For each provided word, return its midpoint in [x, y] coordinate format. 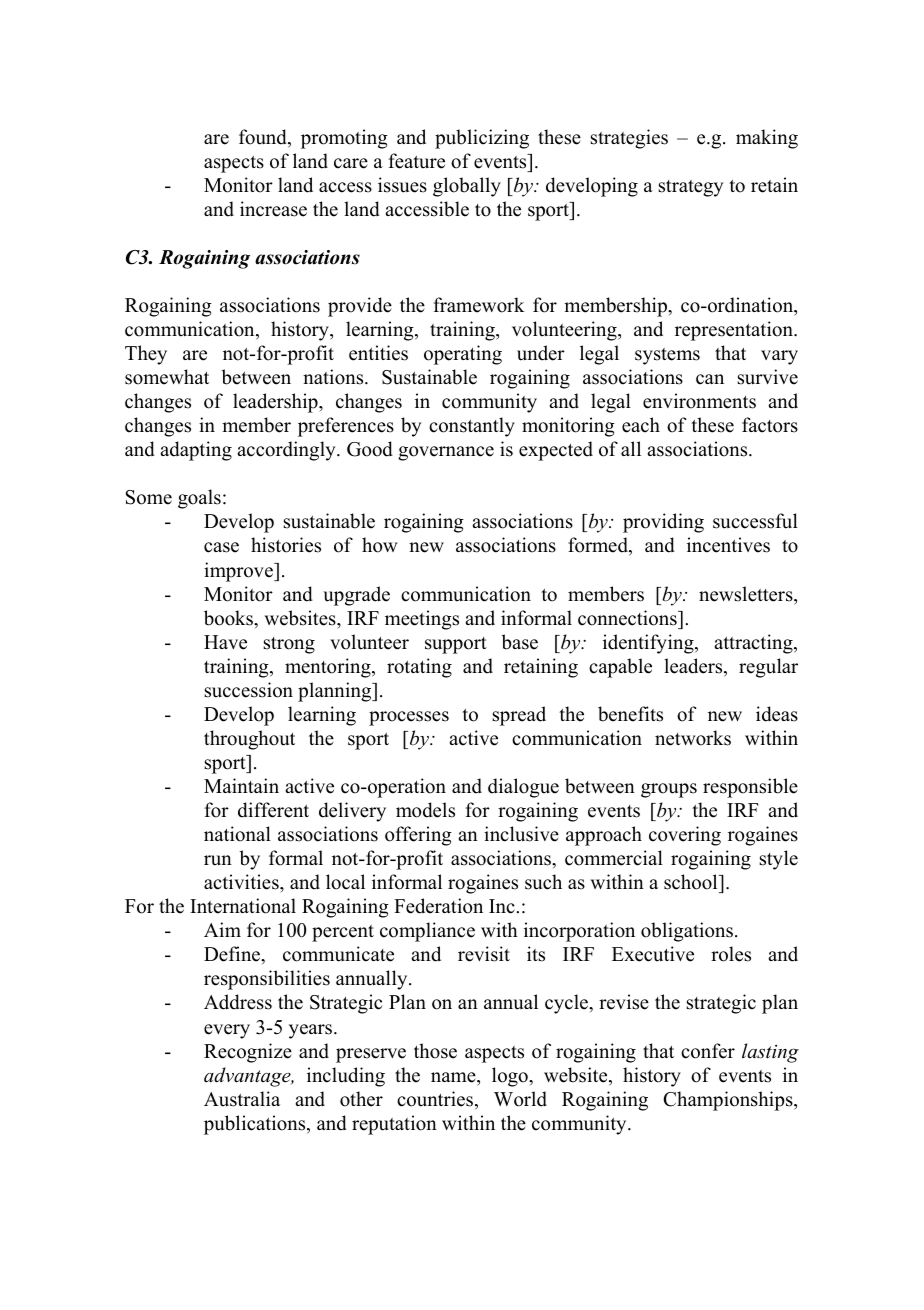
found [264, 138]
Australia [242, 1099]
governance [446, 453]
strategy [691, 188]
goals [199, 499]
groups [669, 790]
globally [467, 187]
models [425, 810]
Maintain [241, 785]
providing [663, 523]
